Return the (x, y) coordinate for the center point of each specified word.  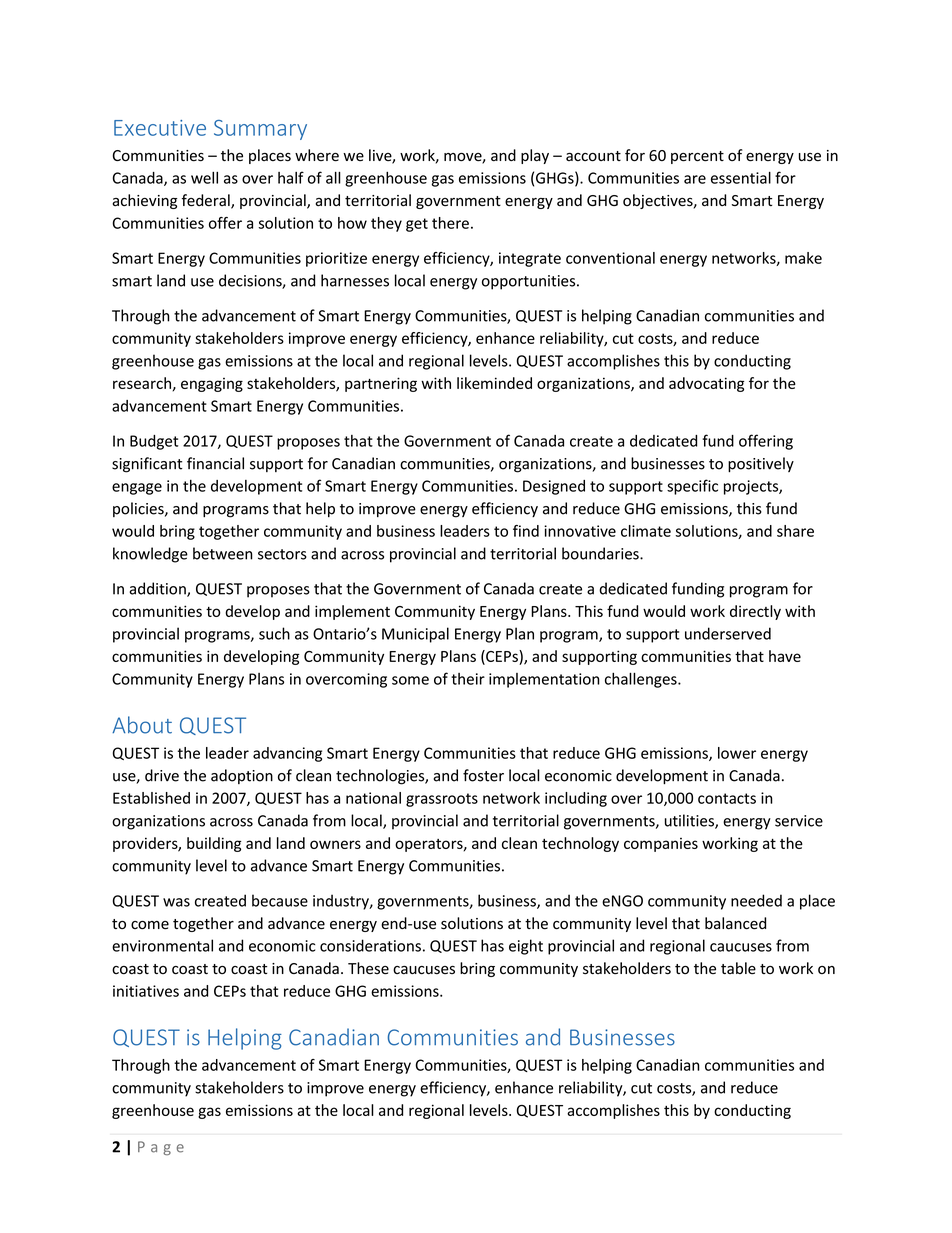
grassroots (442, 800)
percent (697, 157)
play (535, 156)
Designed (554, 487)
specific (692, 487)
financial (215, 463)
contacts (727, 798)
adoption (242, 776)
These (368, 968)
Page (161, 1148)
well (204, 177)
